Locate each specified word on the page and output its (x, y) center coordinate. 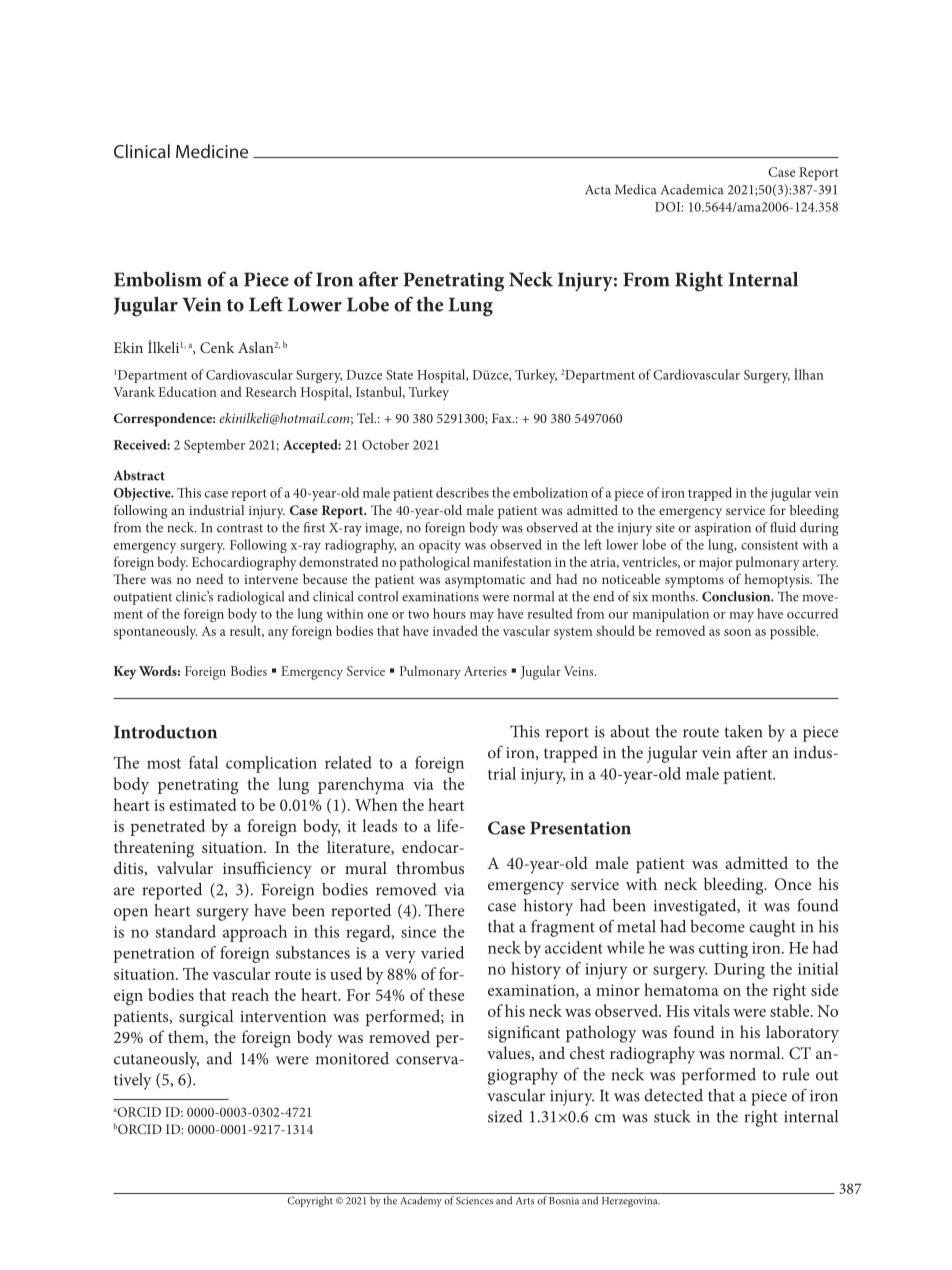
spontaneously (155, 632)
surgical (206, 1018)
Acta (598, 190)
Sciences (474, 1201)
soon (737, 632)
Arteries (485, 671)
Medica (636, 189)
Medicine (212, 151)
